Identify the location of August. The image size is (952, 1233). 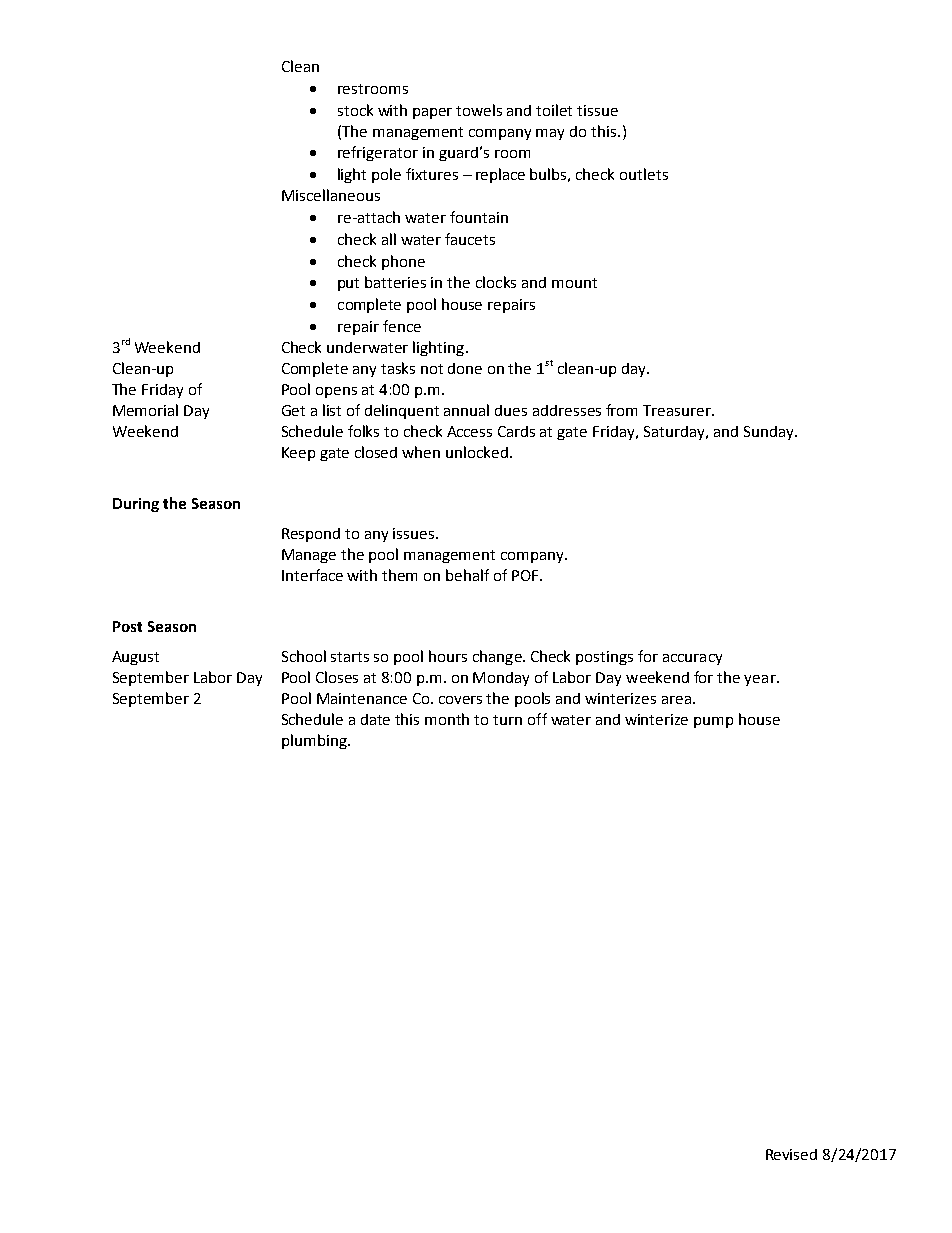
(135, 658).
